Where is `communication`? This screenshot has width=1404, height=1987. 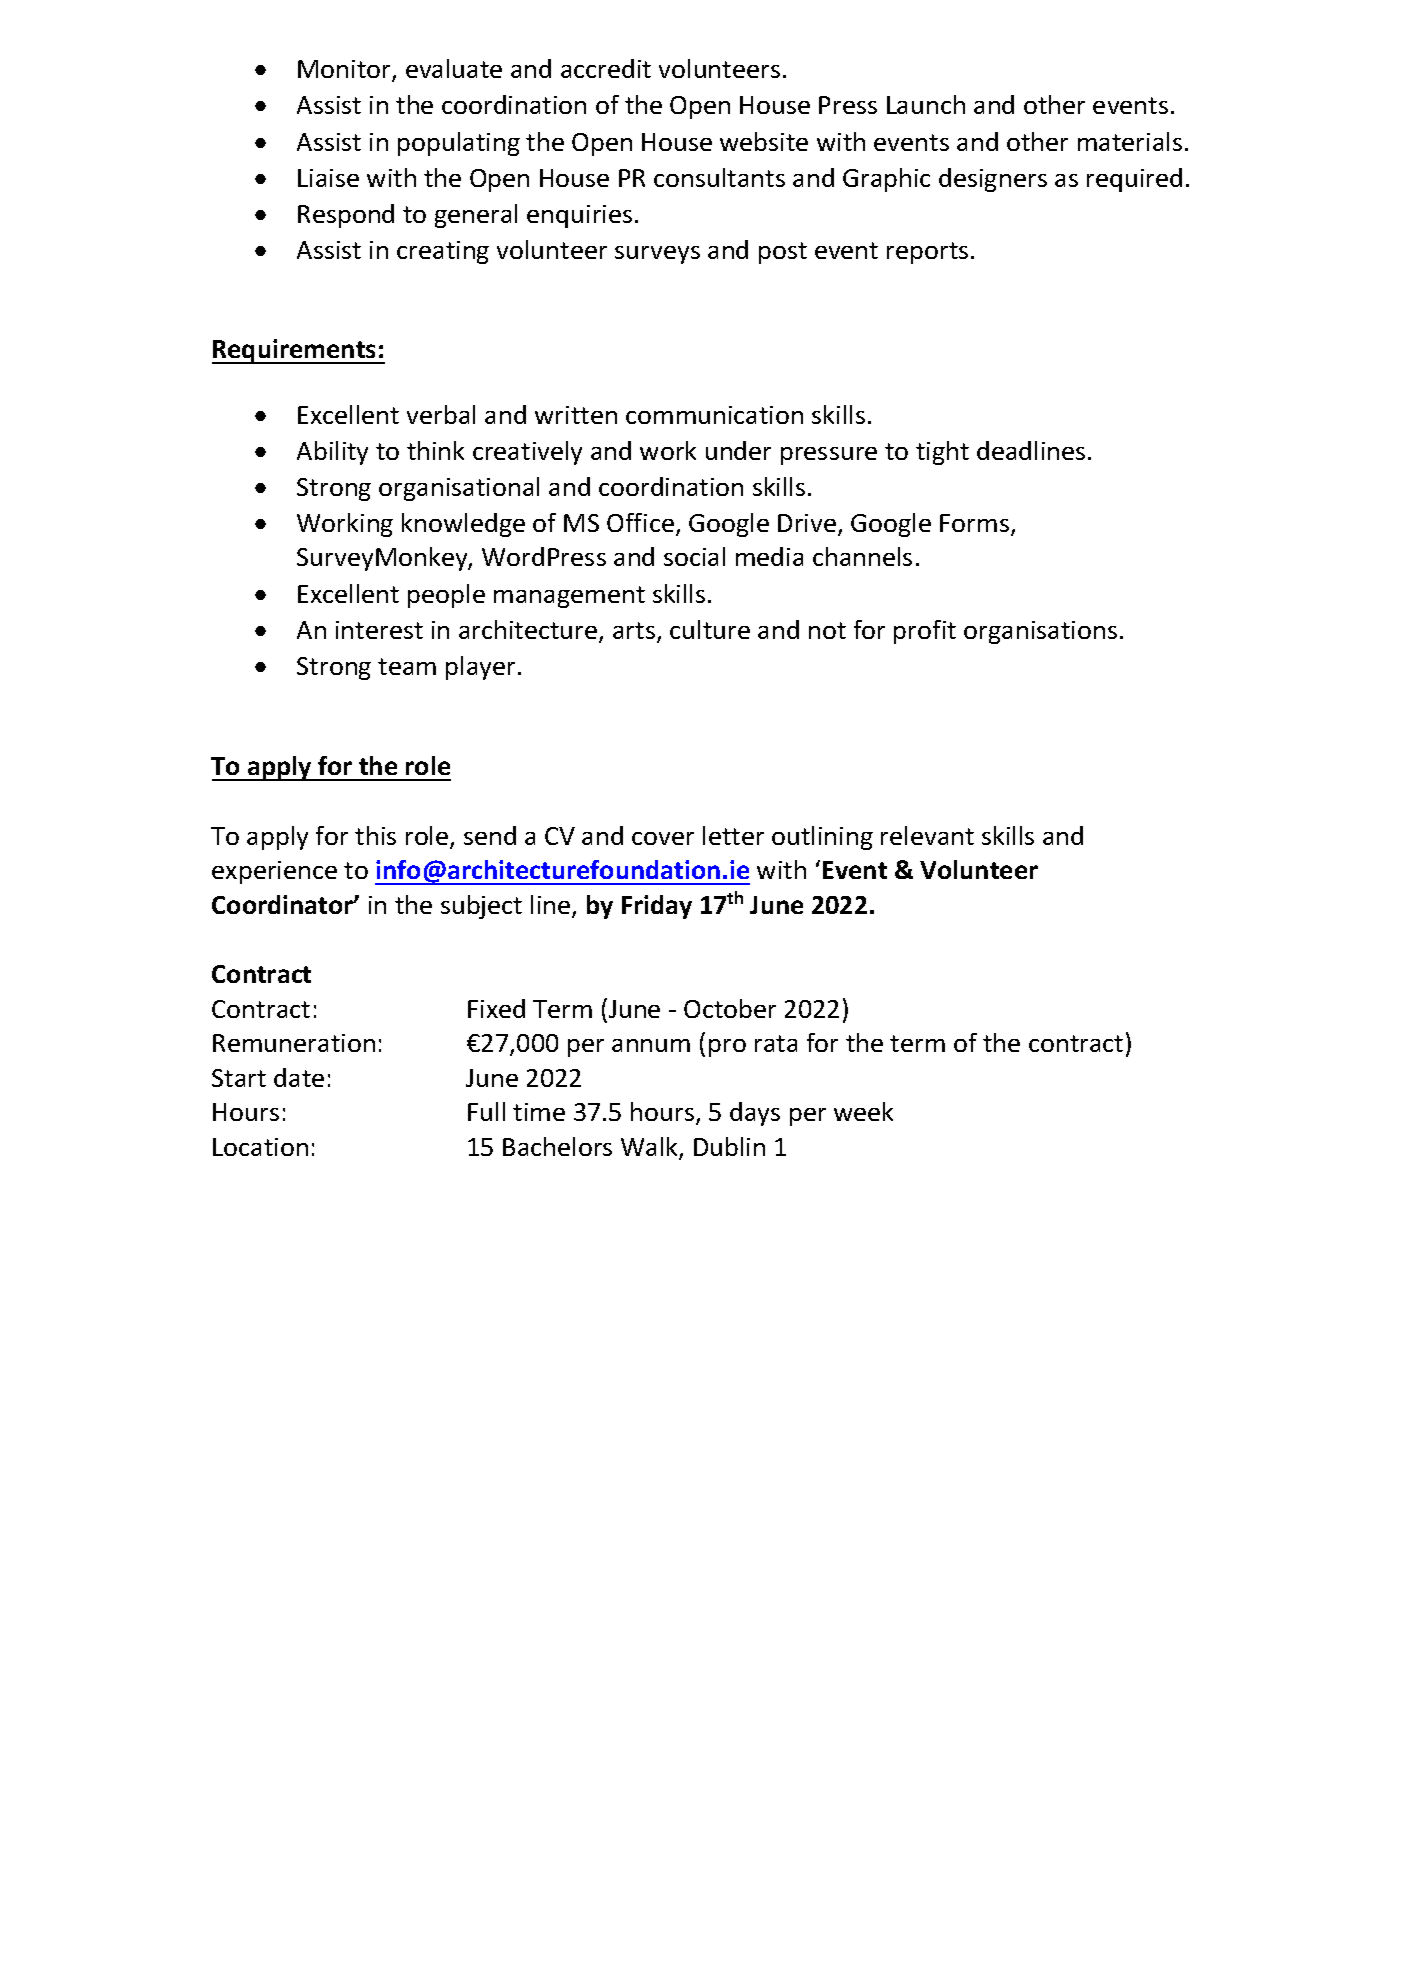
communication is located at coordinates (714, 415).
